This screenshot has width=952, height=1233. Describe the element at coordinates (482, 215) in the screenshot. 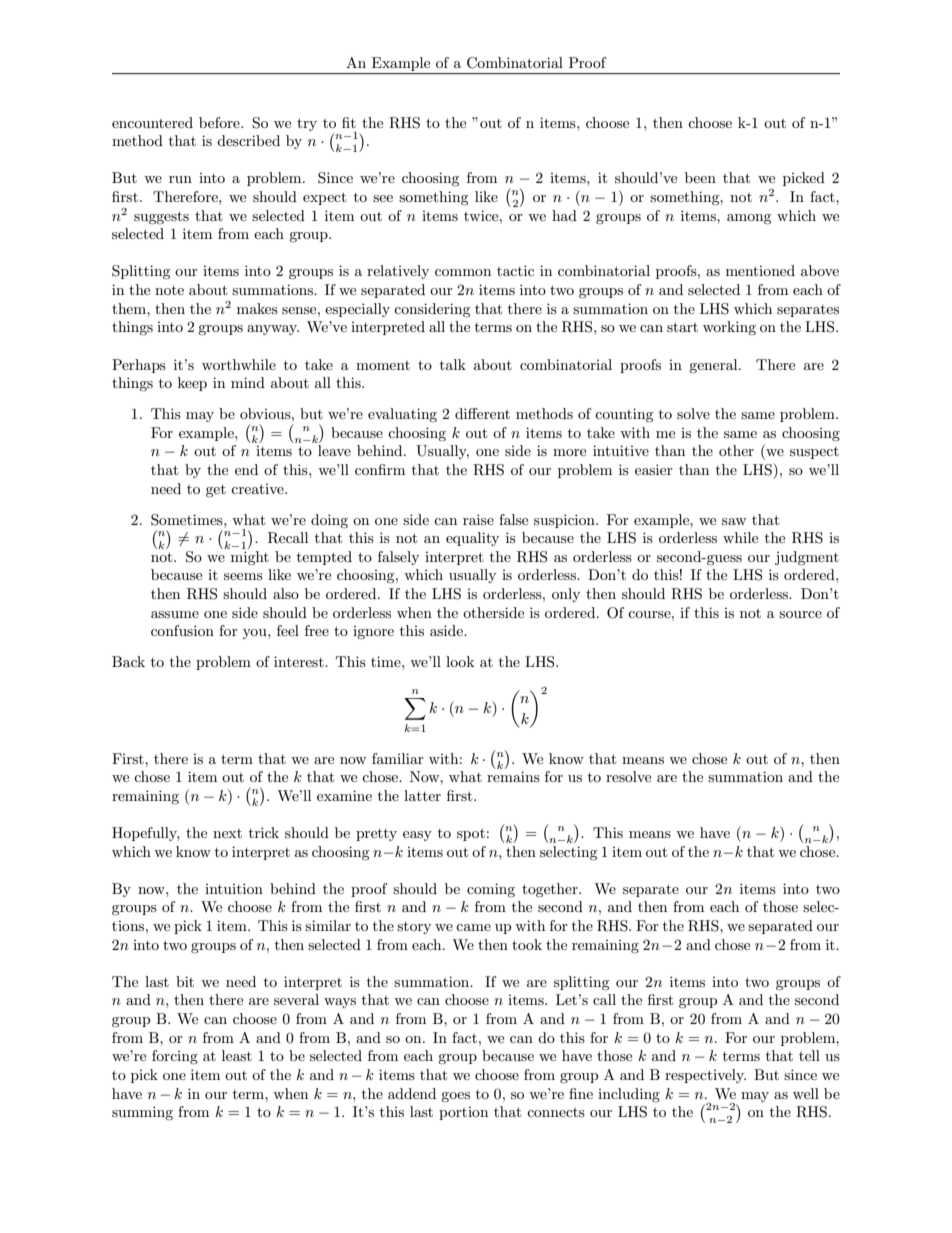

I see `twice` at that location.
